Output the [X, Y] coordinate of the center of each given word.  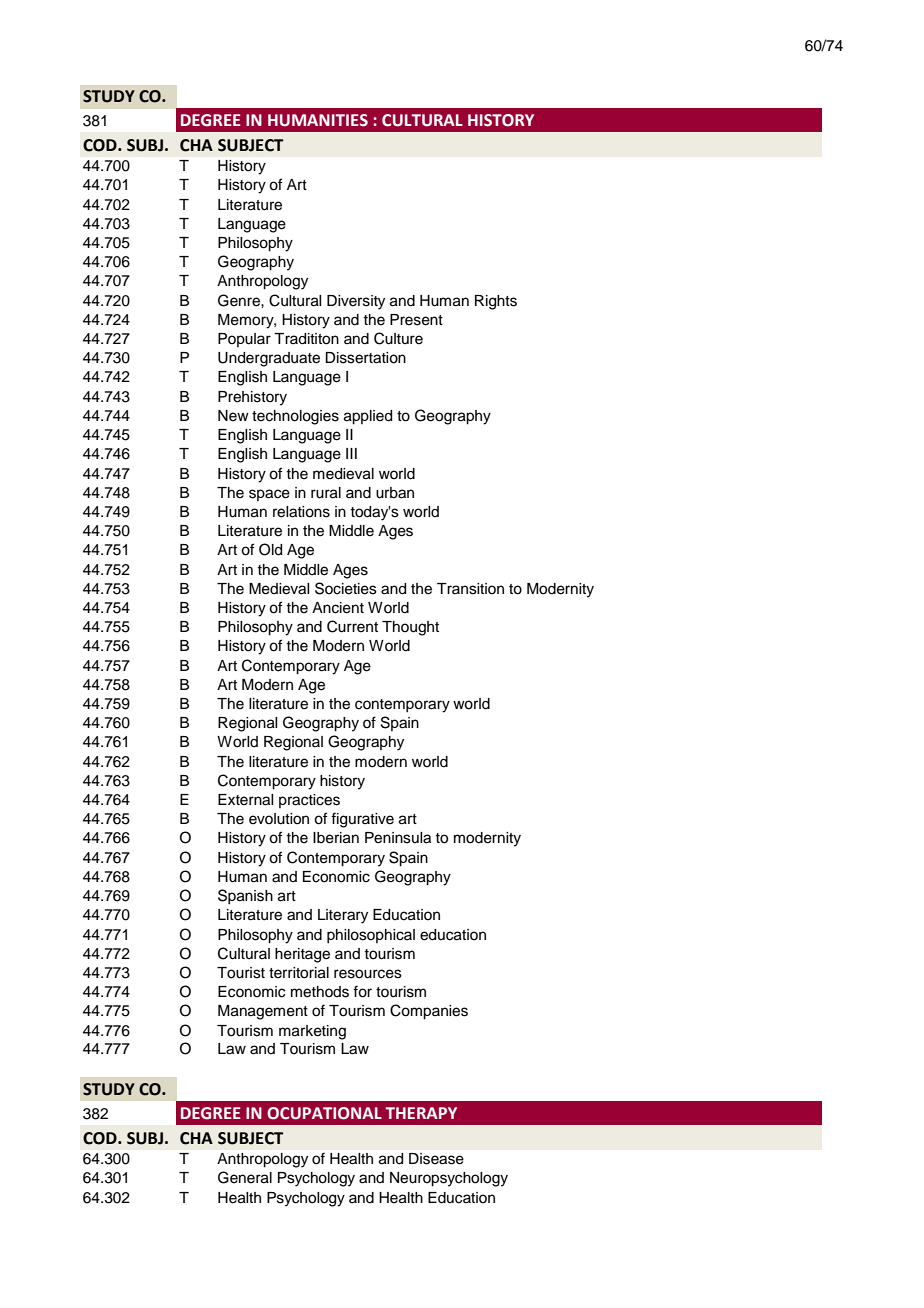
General [245, 1177]
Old [270, 549]
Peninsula [398, 838]
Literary [343, 916]
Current [352, 626]
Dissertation [365, 358]
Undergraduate [269, 359]
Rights [496, 302]
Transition [470, 589]
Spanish [245, 896]
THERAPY [421, 1113]
